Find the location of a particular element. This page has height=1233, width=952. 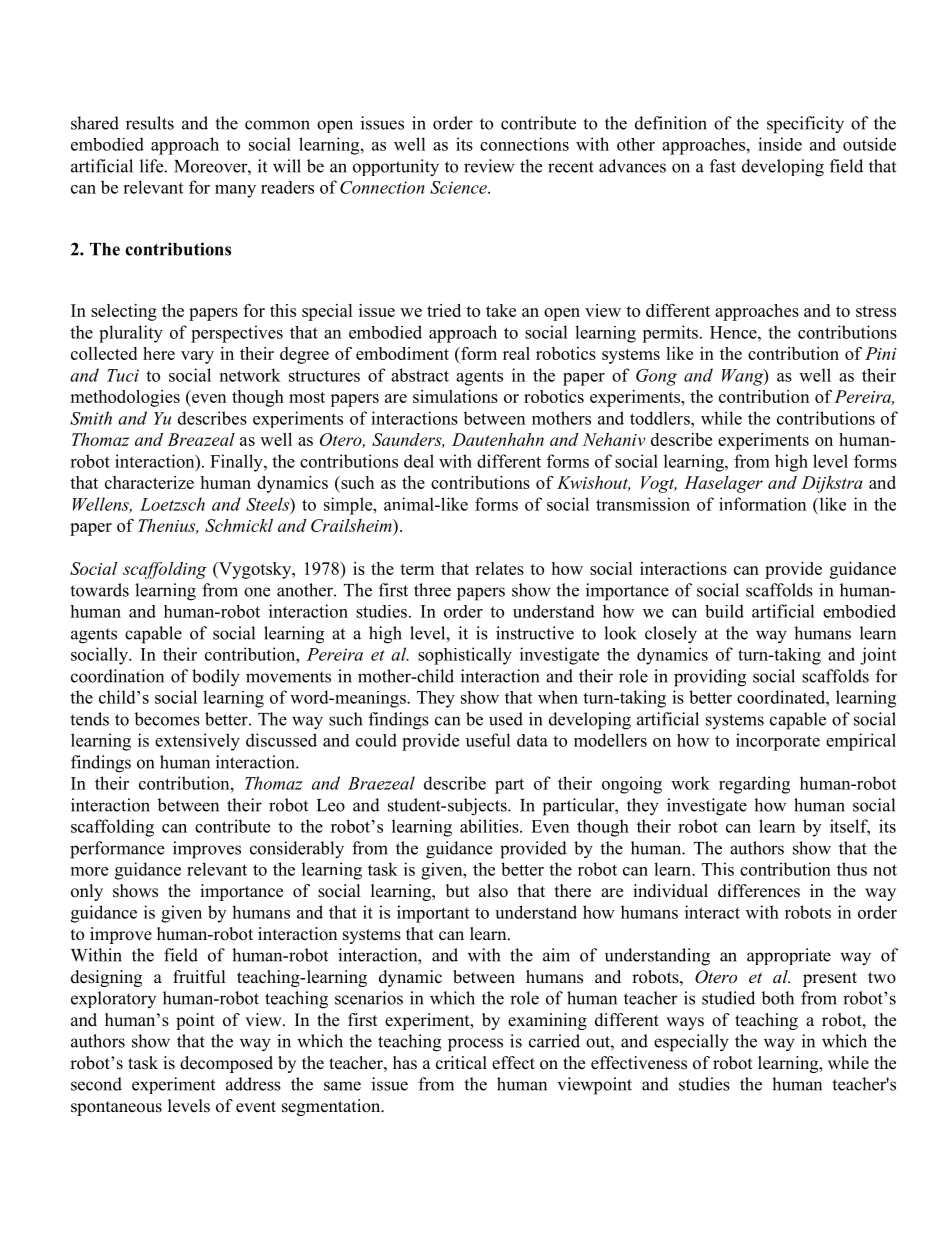

results is located at coordinates (150, 123).
